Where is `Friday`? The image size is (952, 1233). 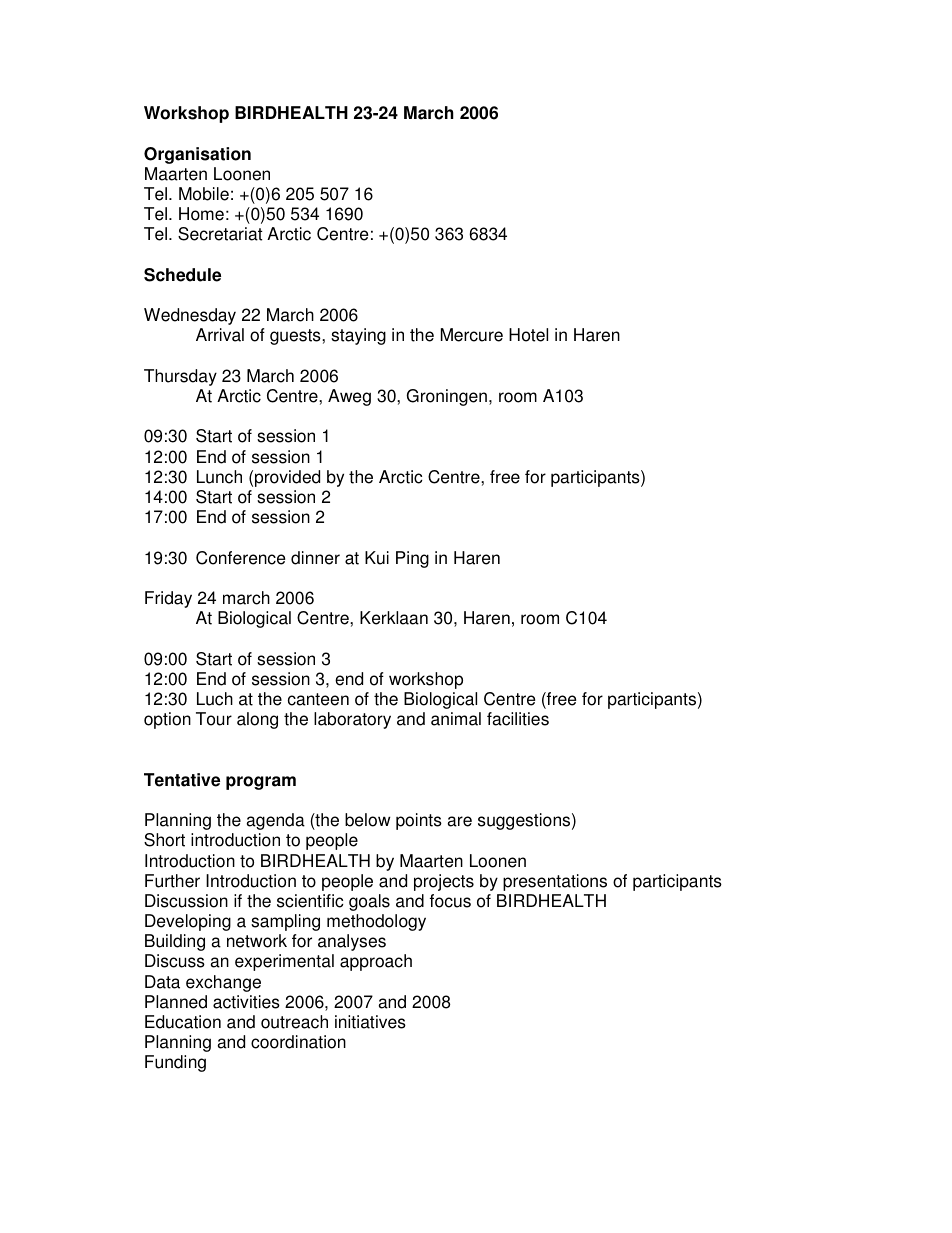
Friday is located at coordinates (168, 599).
